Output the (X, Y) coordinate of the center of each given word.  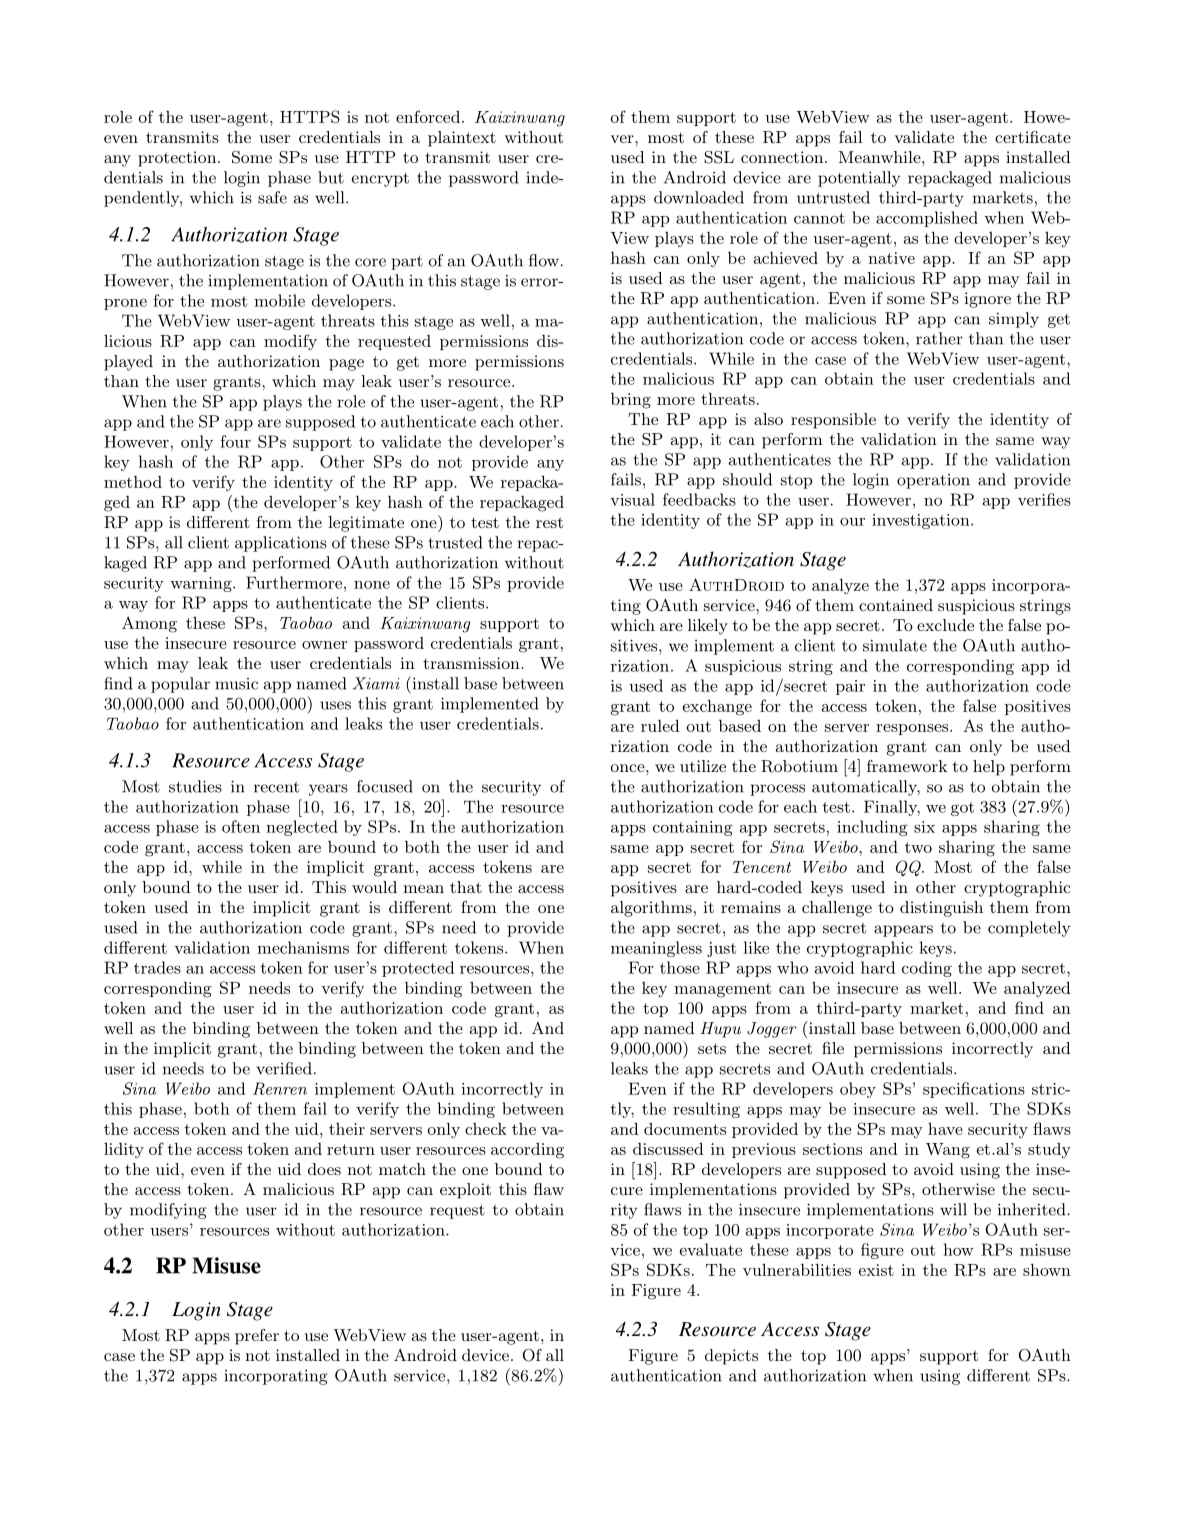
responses (913, 729)
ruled (660, 725)
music (236, 684)
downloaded (699, 197)
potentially (859, 179)
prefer (257, 1337)
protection (177, 159)
